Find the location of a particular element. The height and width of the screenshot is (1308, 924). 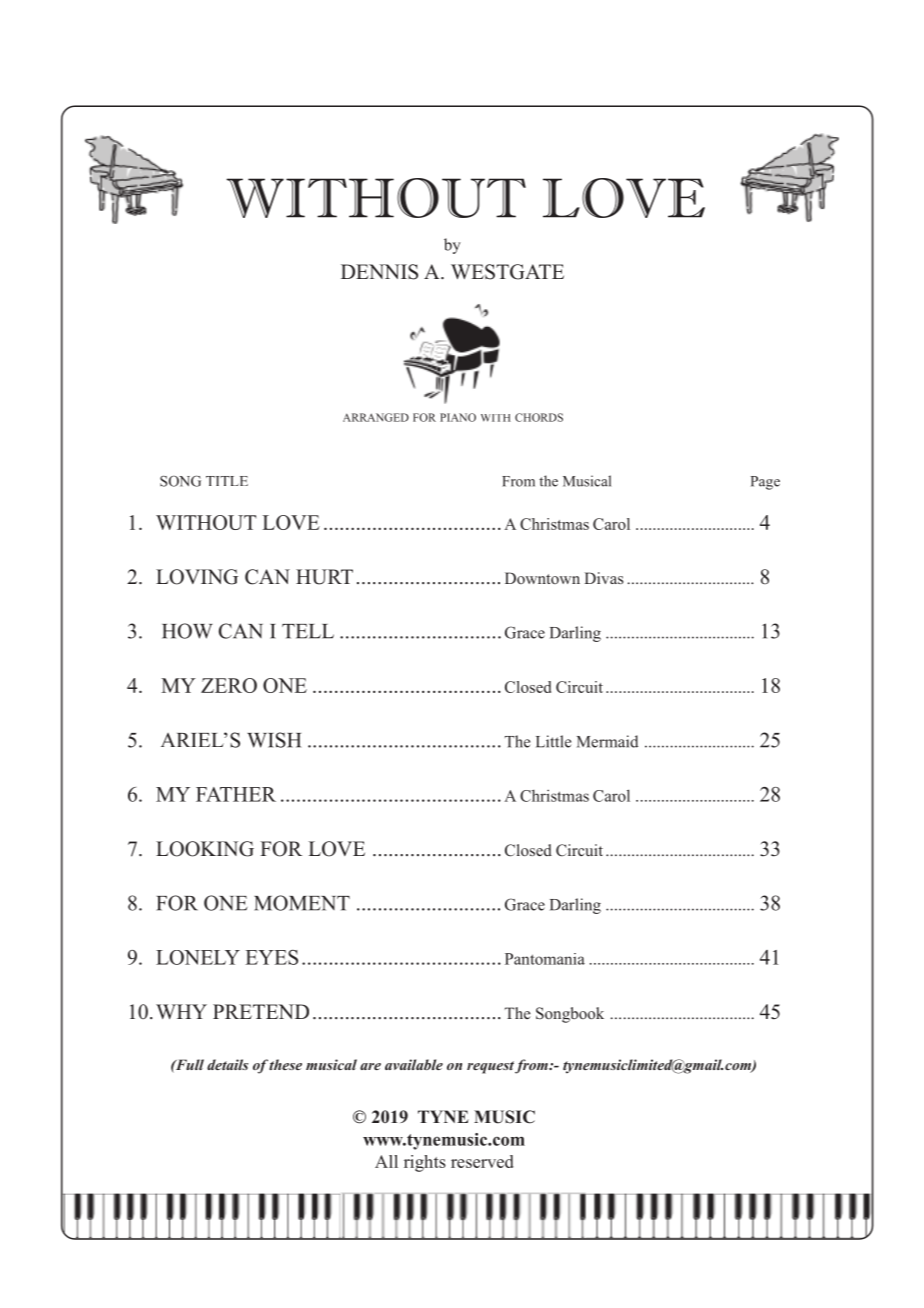

WESTGATE is located at coordinates (507, 272).
